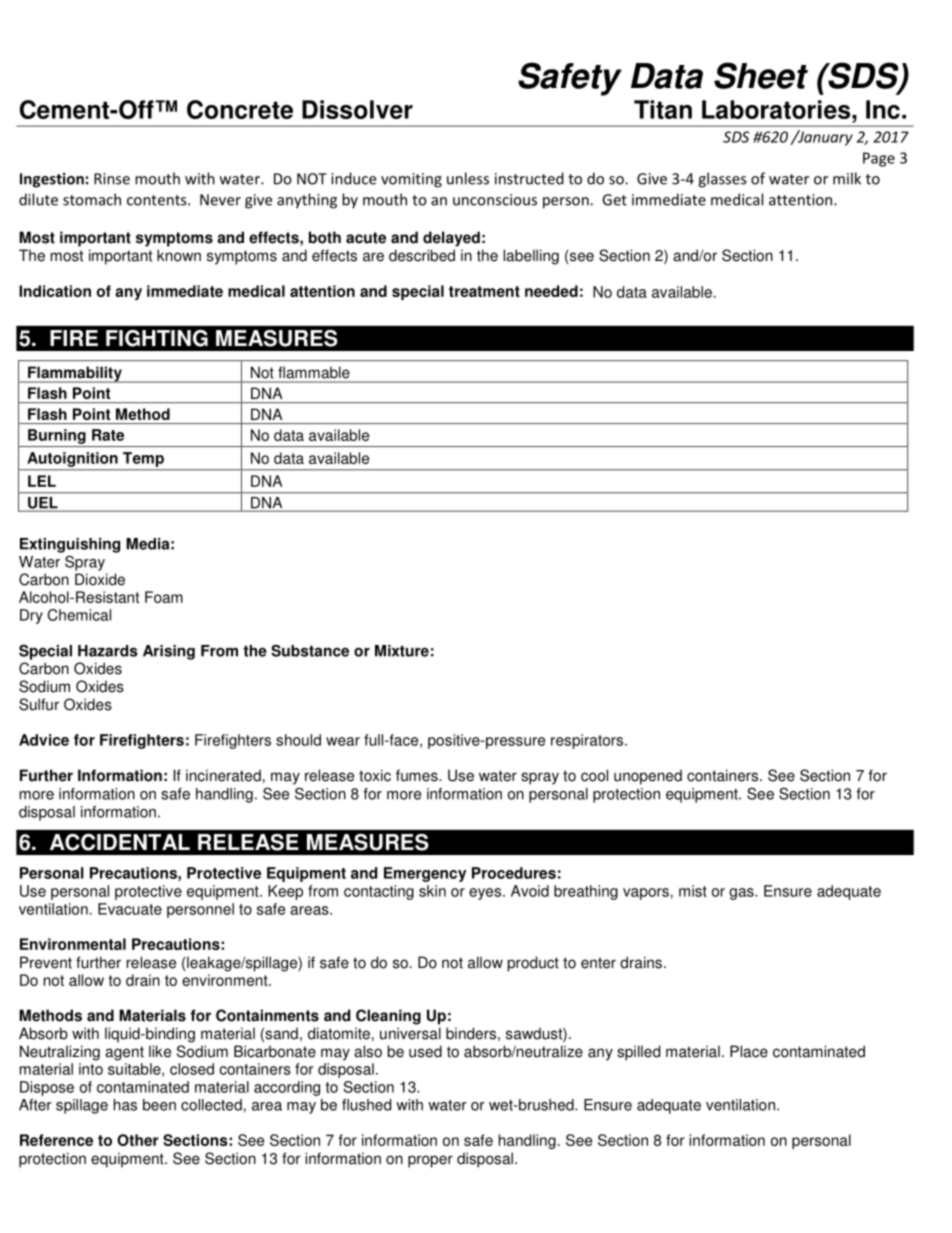 The image size is (952, 1233). Describe the element at coordinates (588, 741) in the page. I see `respirators` at that location.
